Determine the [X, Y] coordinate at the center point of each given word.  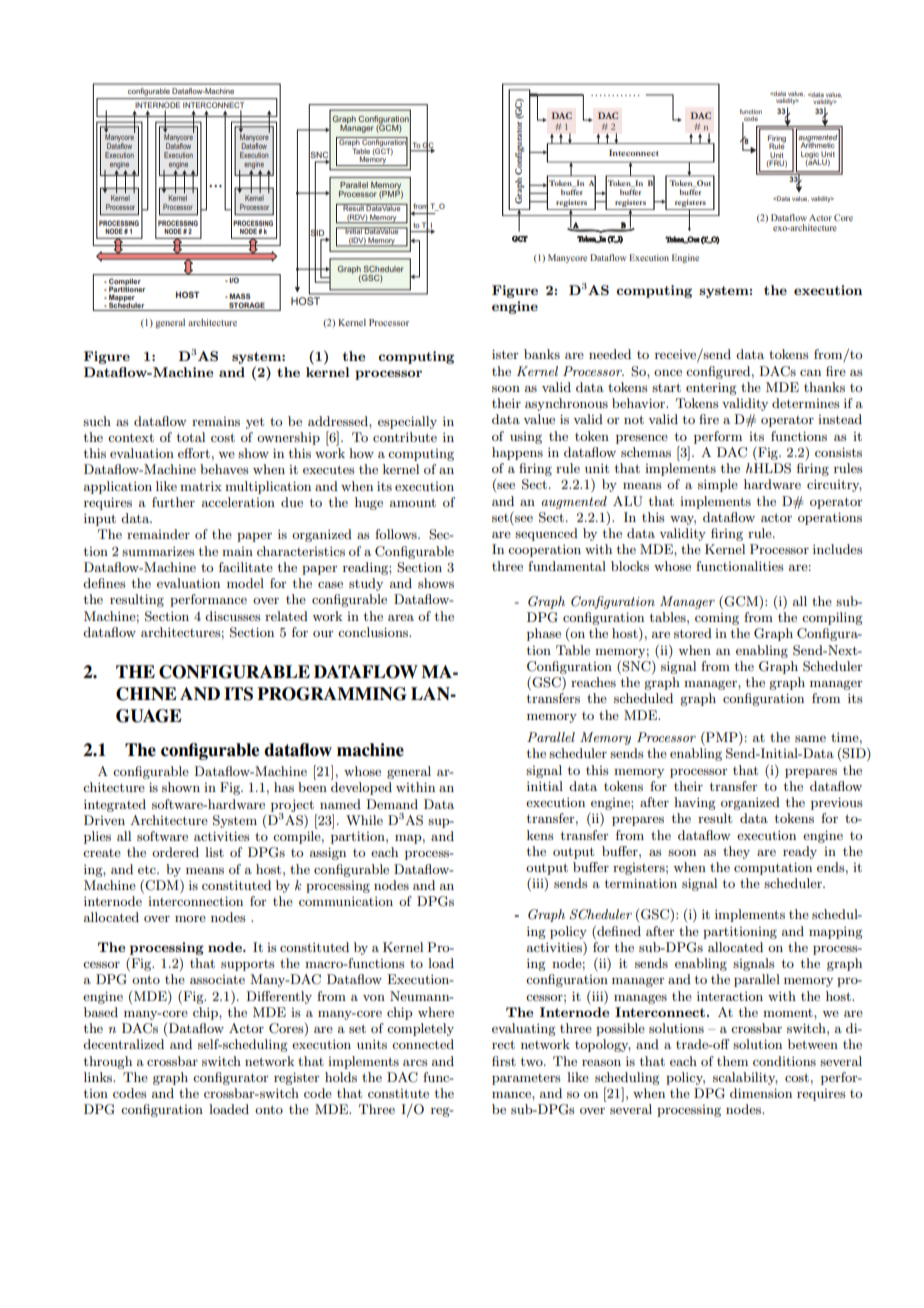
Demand [392, 804]
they [736, 852]
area [401, 617]
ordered [175, 852]
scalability [745, 1078]
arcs [415, 1062]
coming [717, 619]
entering [711, 388]
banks [542, 354]
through [108, 1062]
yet [255, 423]
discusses [233, 616]
